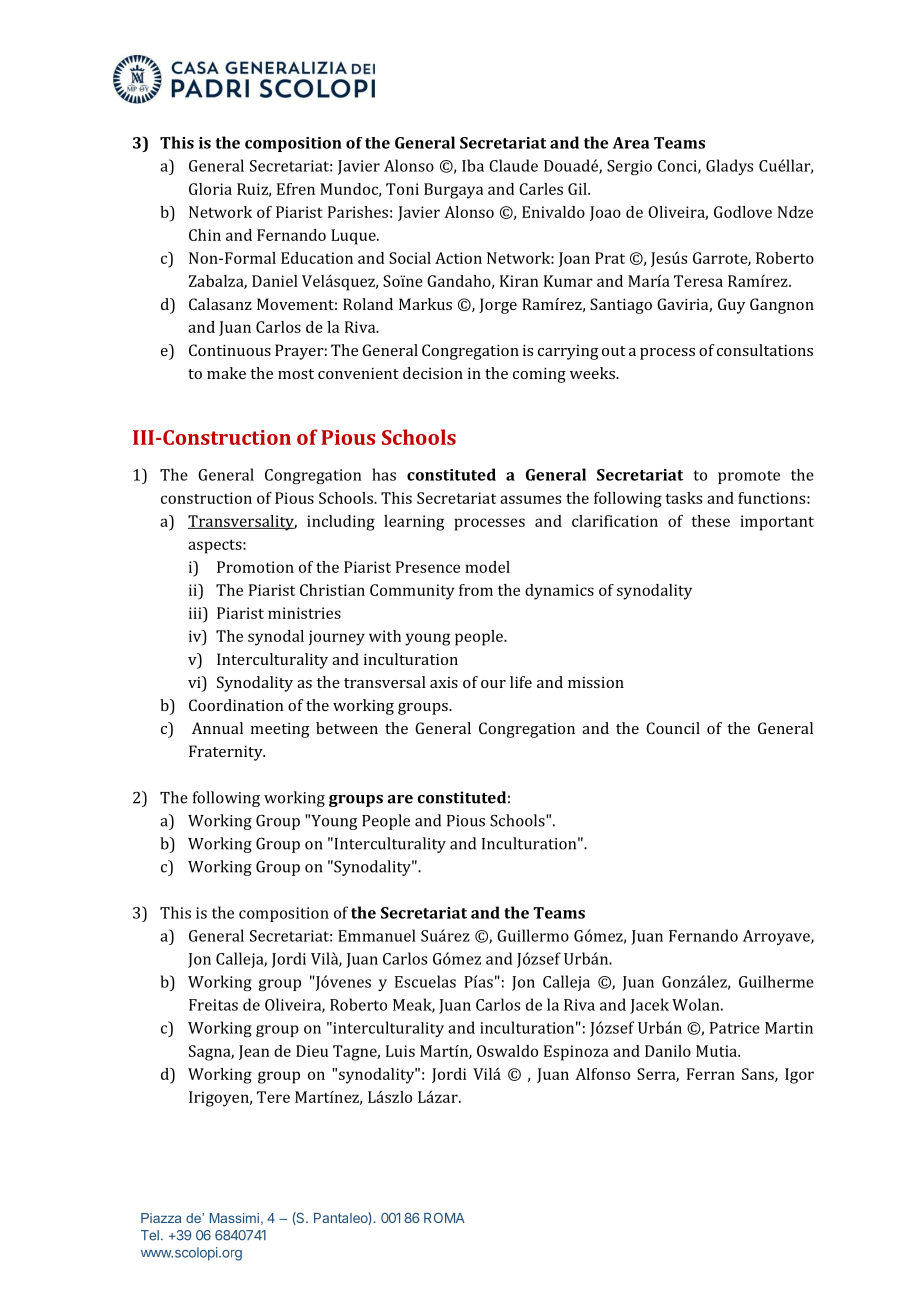 The width and height of the screenshot is (924, 1308). I want to click on Council, so click(673, 728).
